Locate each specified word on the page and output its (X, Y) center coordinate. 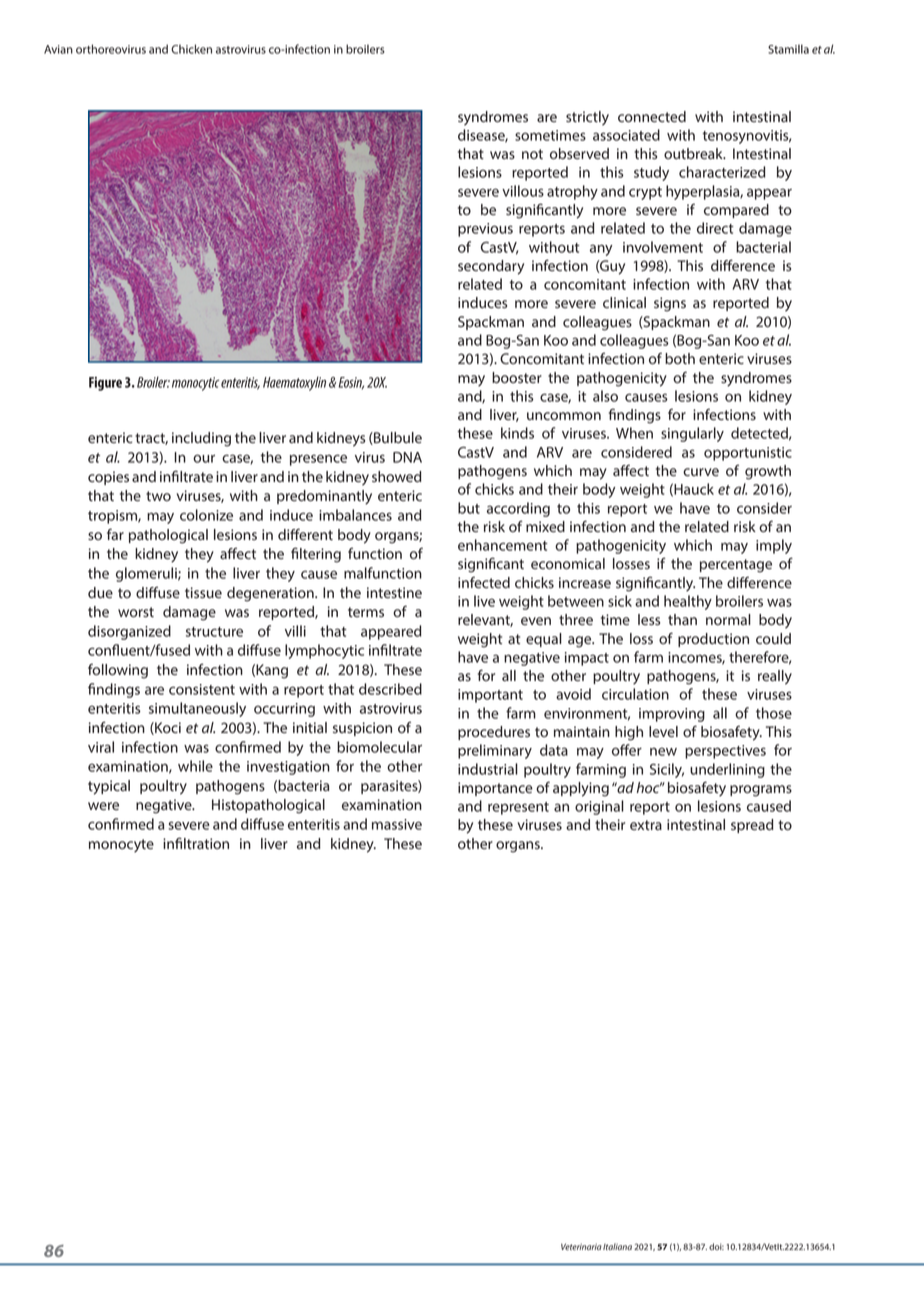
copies (108, 478)
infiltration (196, 843)
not (532, 154)
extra (646, 825)
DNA (407, 457)
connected (652, 117)
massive (397, 824)
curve (701, 472)
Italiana (617, 1246)
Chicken (191, 49)
